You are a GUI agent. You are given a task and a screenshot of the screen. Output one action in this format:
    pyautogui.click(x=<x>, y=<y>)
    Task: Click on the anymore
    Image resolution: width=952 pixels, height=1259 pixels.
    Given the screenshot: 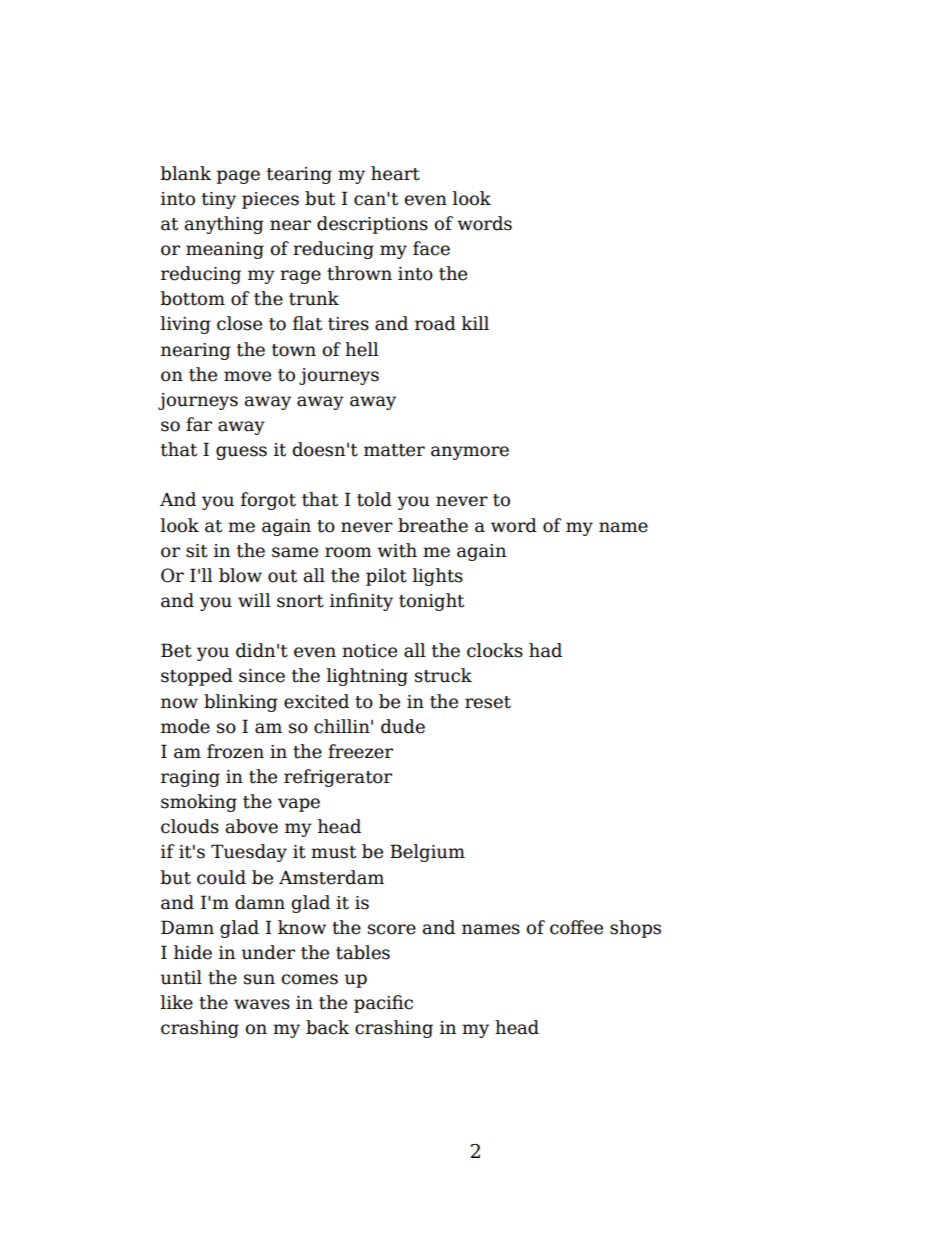 What is the action you would take?
    pyautogui.click(x=470, y=453)
